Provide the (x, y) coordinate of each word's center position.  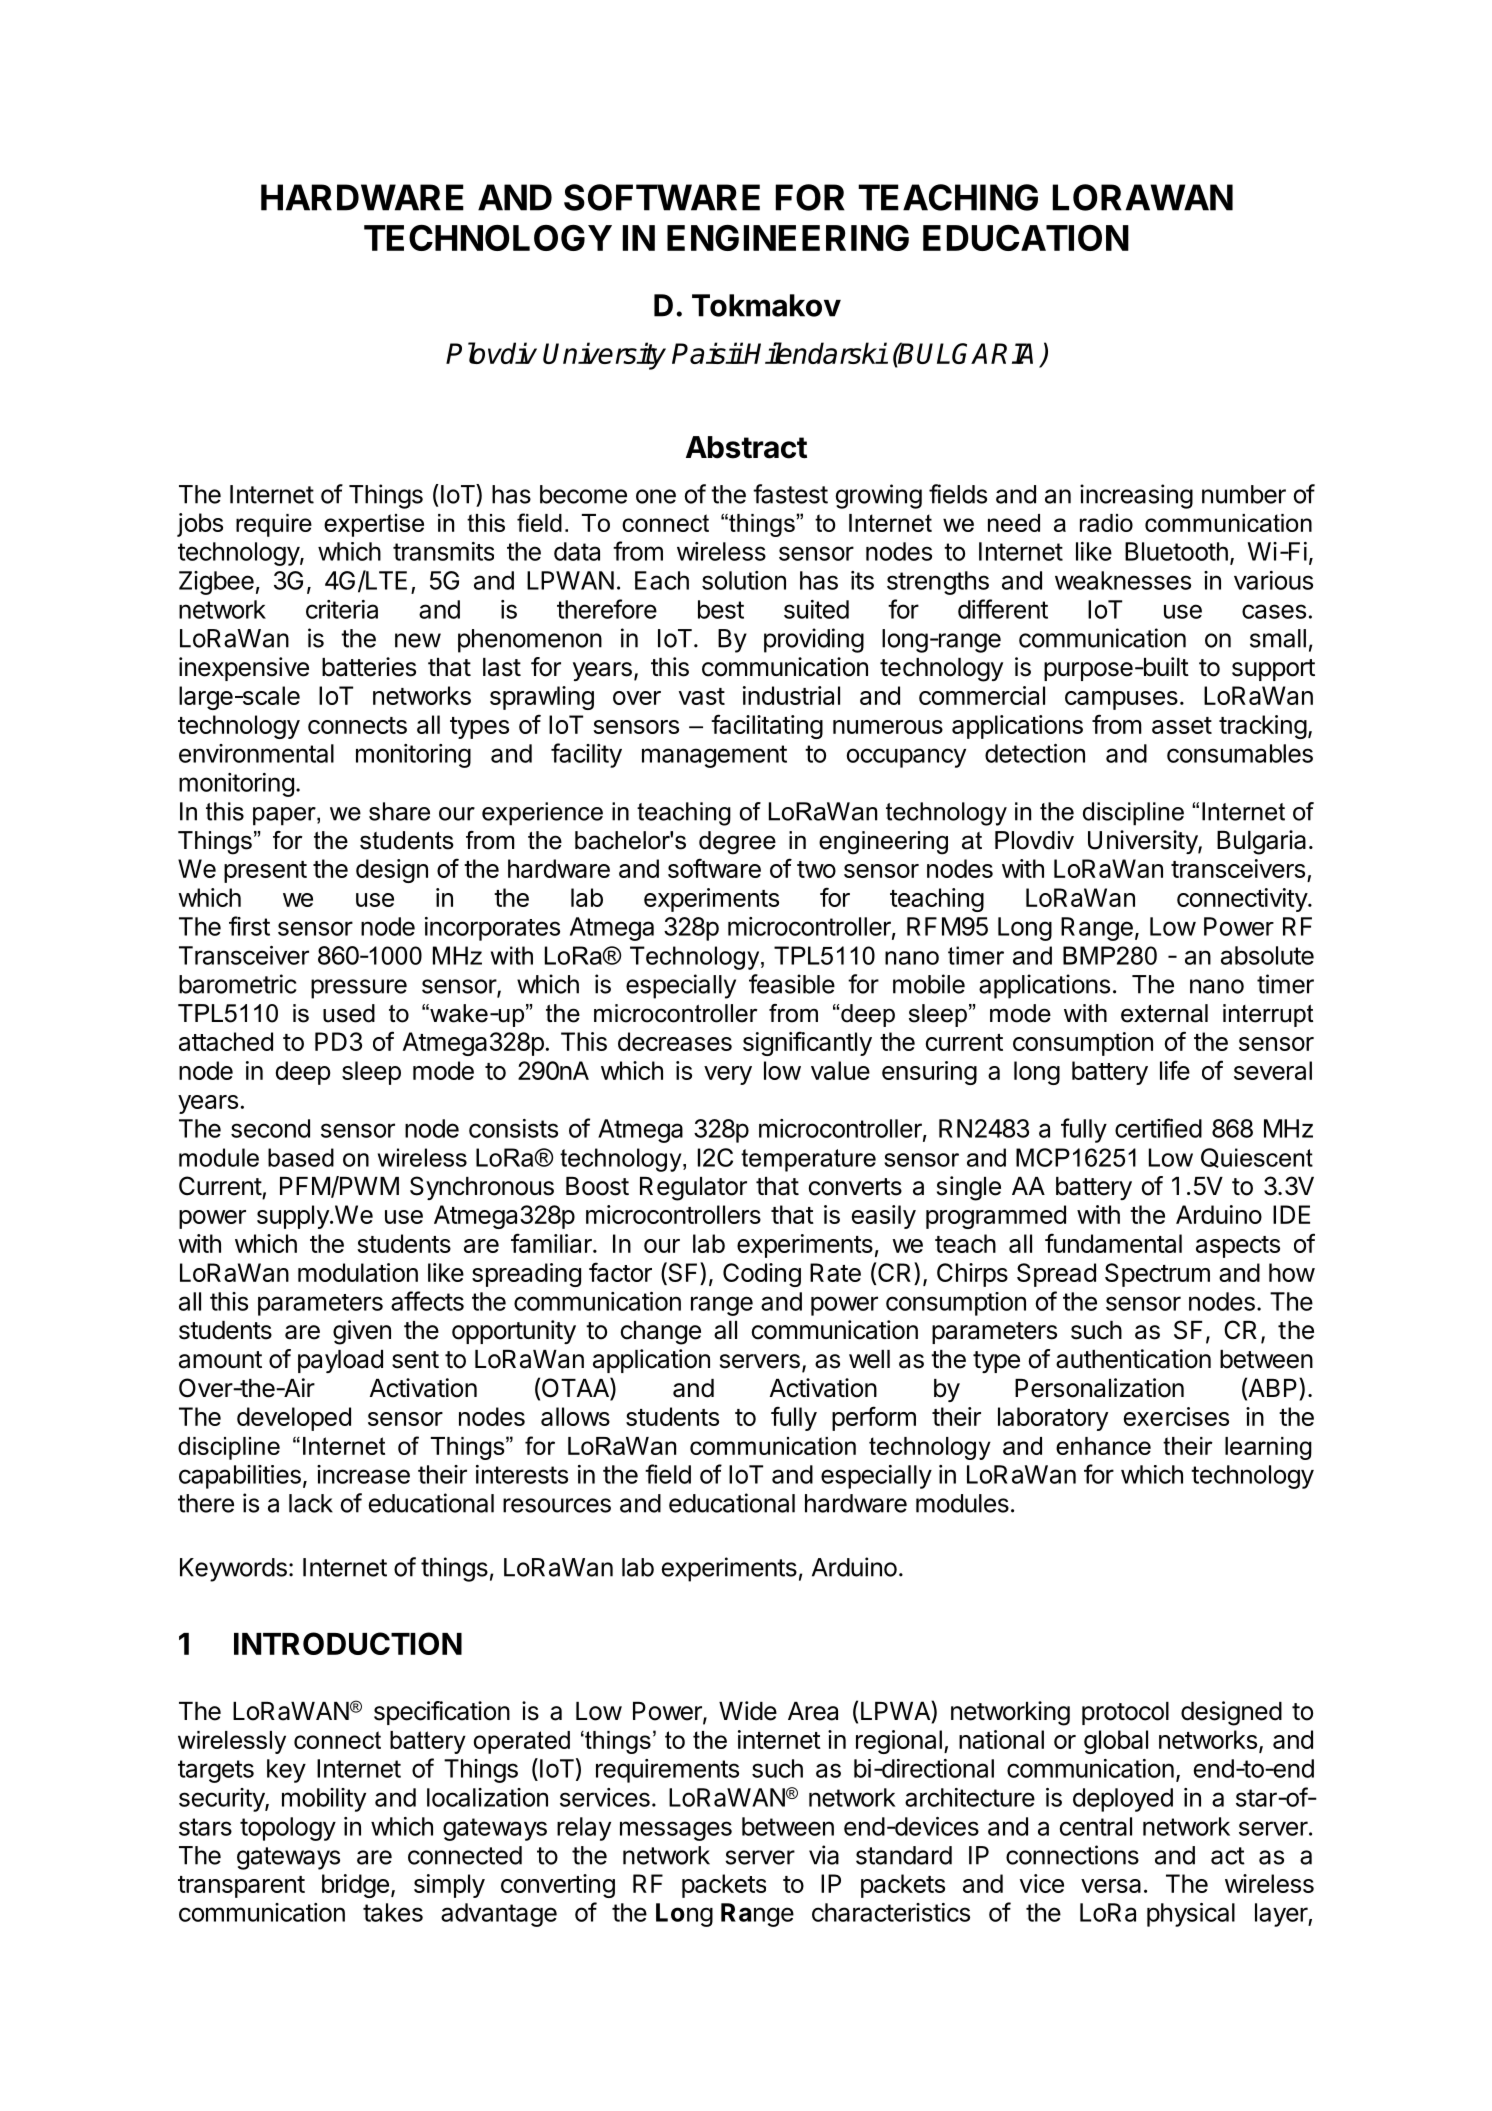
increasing (1136, 496)
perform (874, 1418)
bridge (355, 1886)
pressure (359, 989)
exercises (1176, 1416)
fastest (790, 494)
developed (294, 1419)
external (1164, 1013)
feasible (792, 984)
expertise (374, 525)
